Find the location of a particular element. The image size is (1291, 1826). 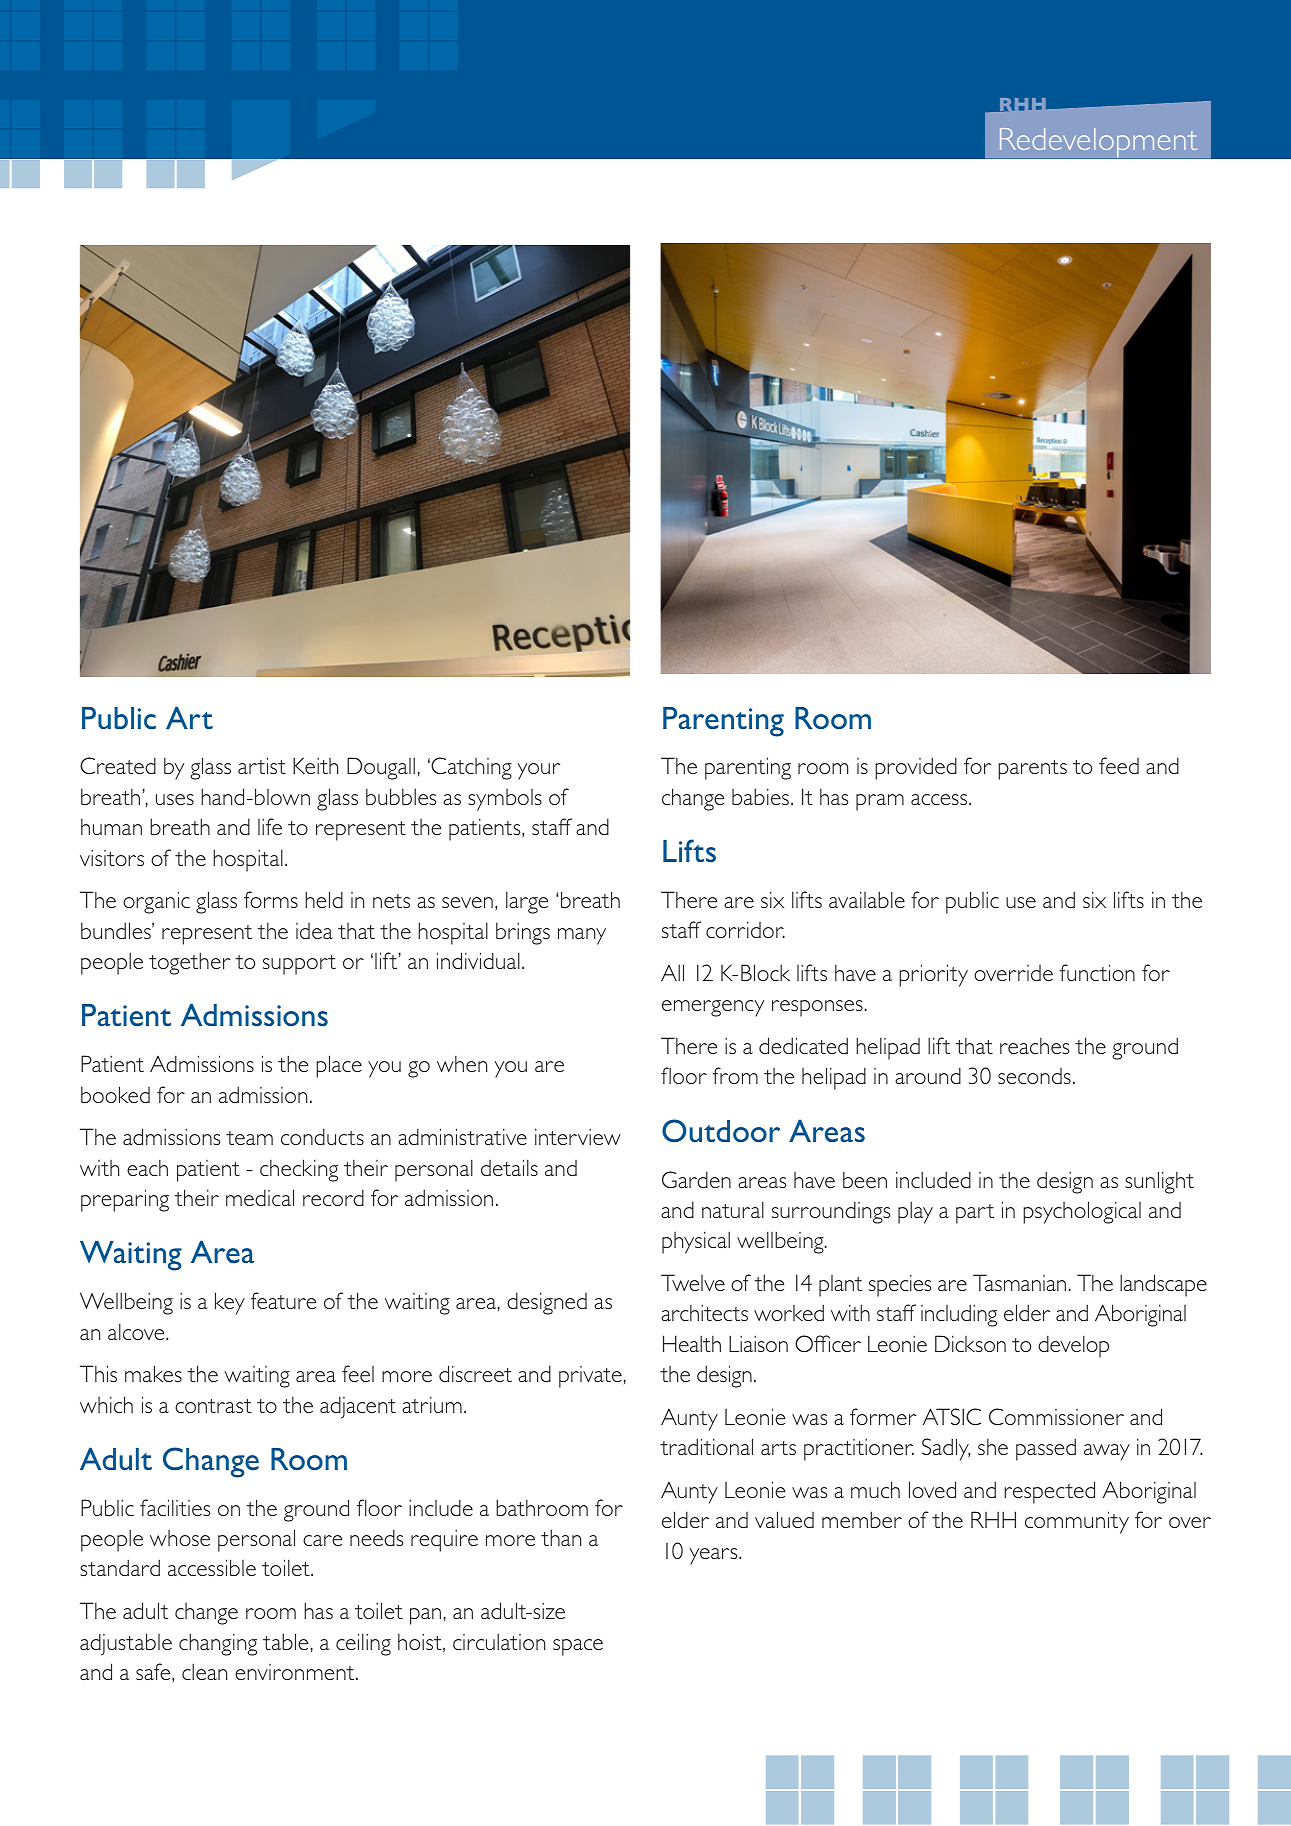

parents is located at coordinates (1032, 770).
